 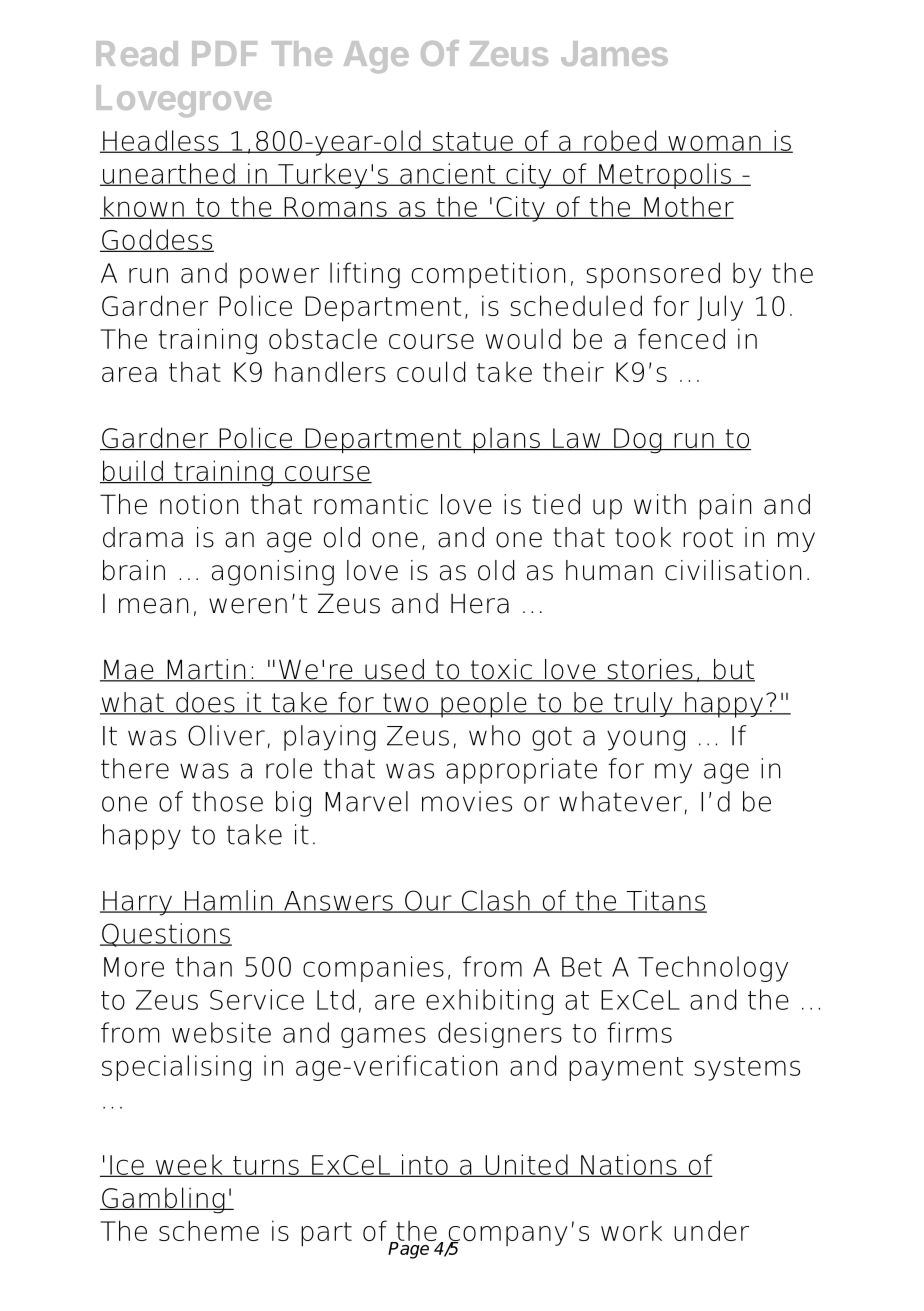 What do you see at coordinates (410, 1249) in the screenshot?
I see `Page` at bounding box center [410, 1249].
